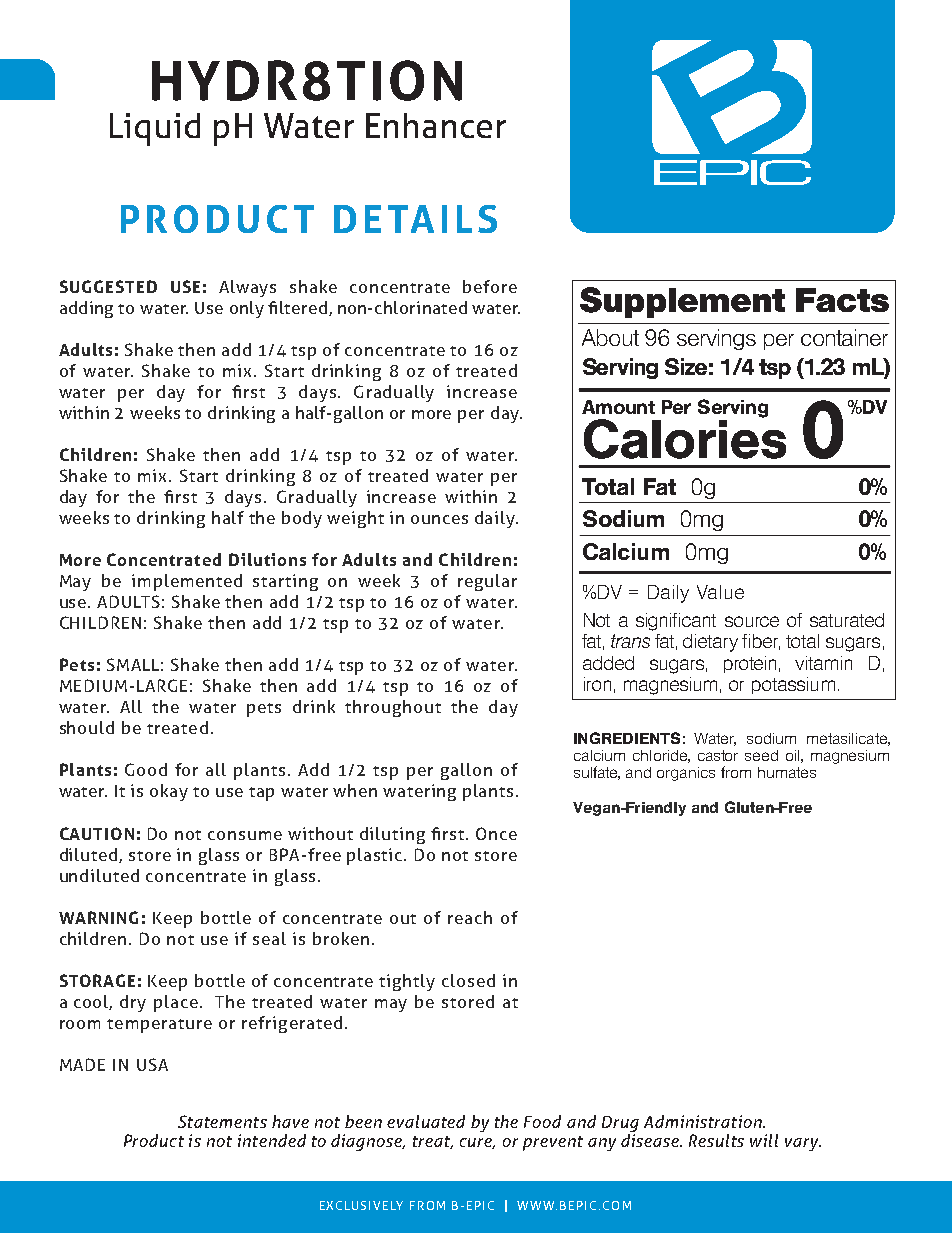 This image has height=1233, width=952. What do you see at coordinates (436, 125) in the image?
I see `Enhancer` at bounding box center [436, 125].
